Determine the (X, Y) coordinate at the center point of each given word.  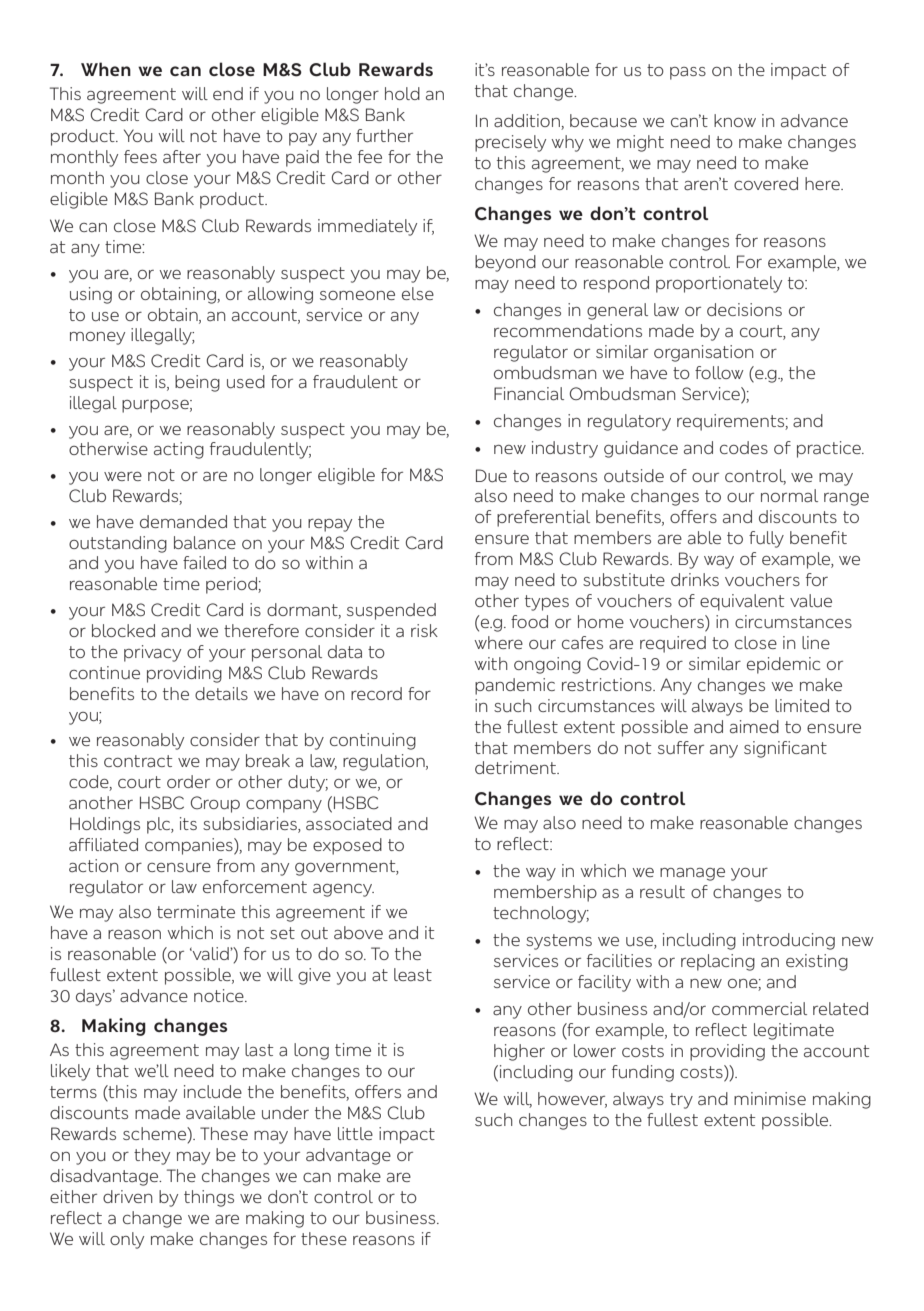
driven (128, 1196)
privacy (152, 653)
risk (424, 630)
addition (528, 122)
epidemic (783, 665)
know (735, 120)
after (182, 156)
